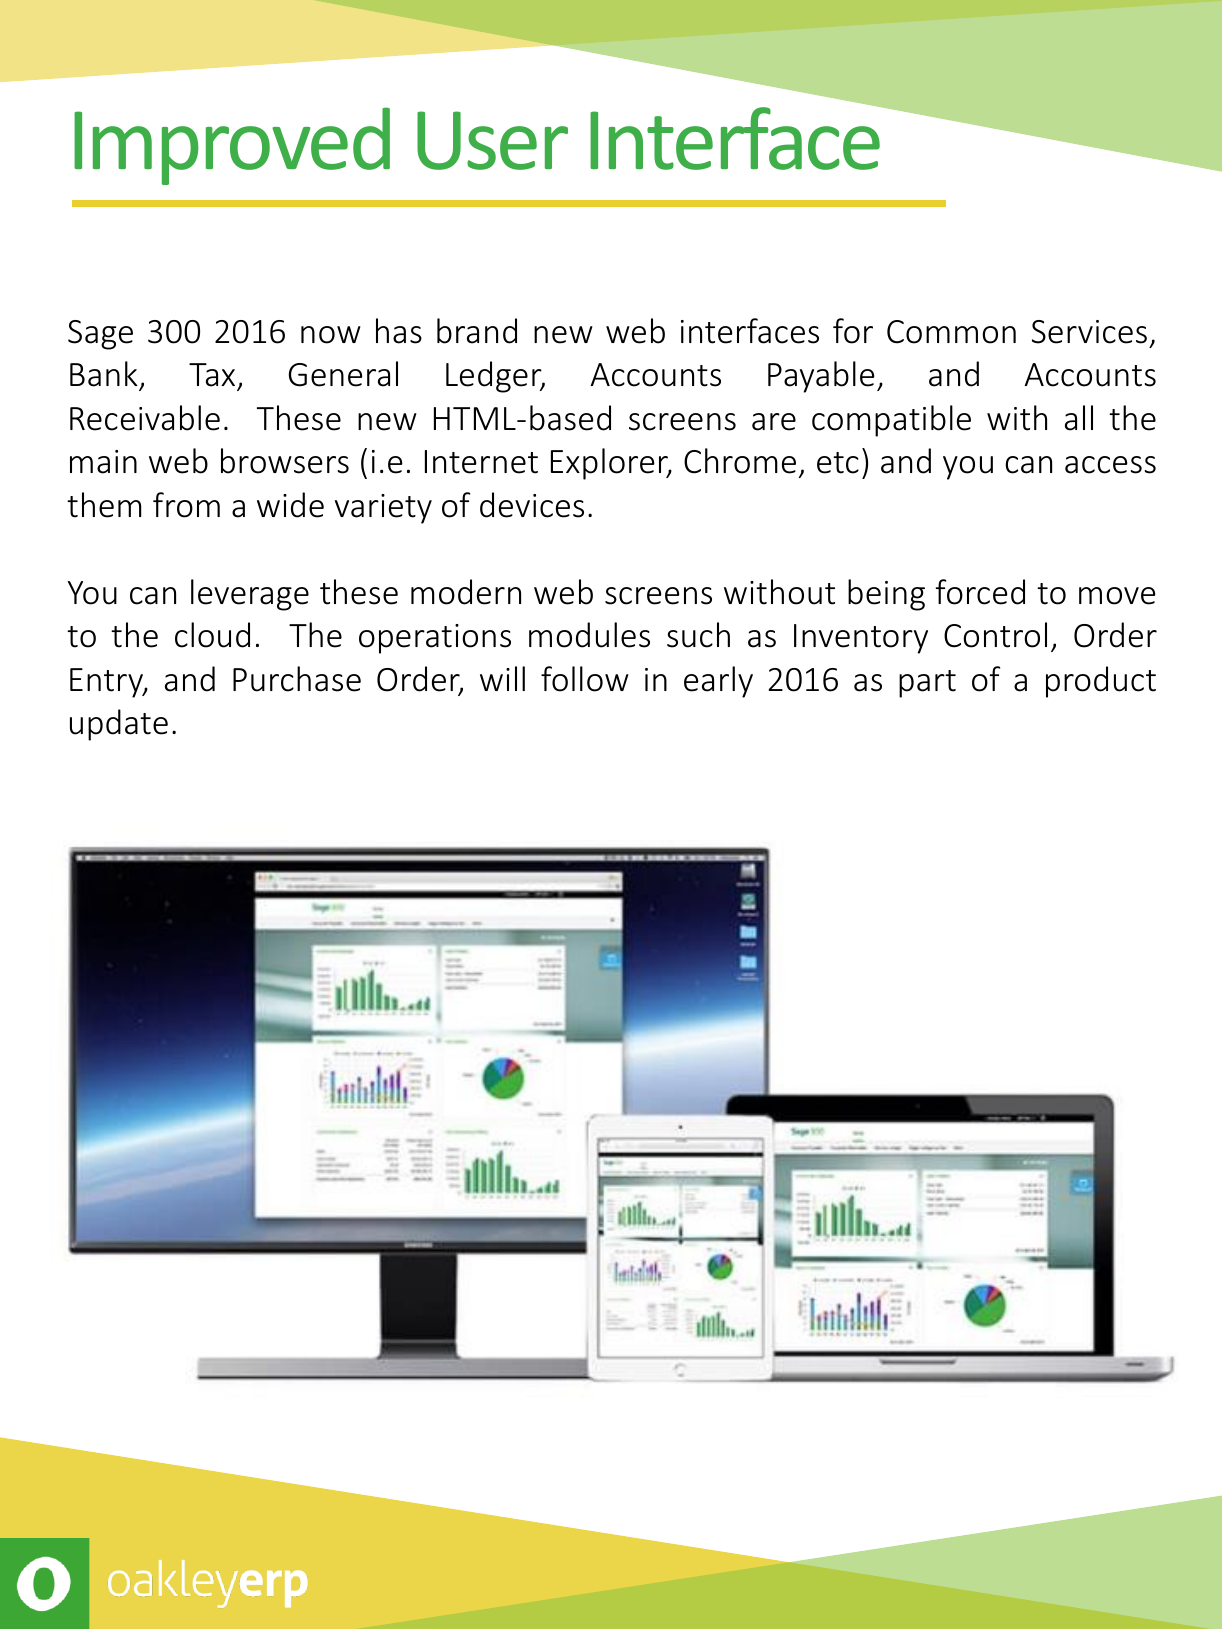 Image resolution: width=1222 pixels, height=1629 pixels. What do you see at coordinates (232, 146) in the screenshot?
I see `Improved` at bounding box center [232, 146].
